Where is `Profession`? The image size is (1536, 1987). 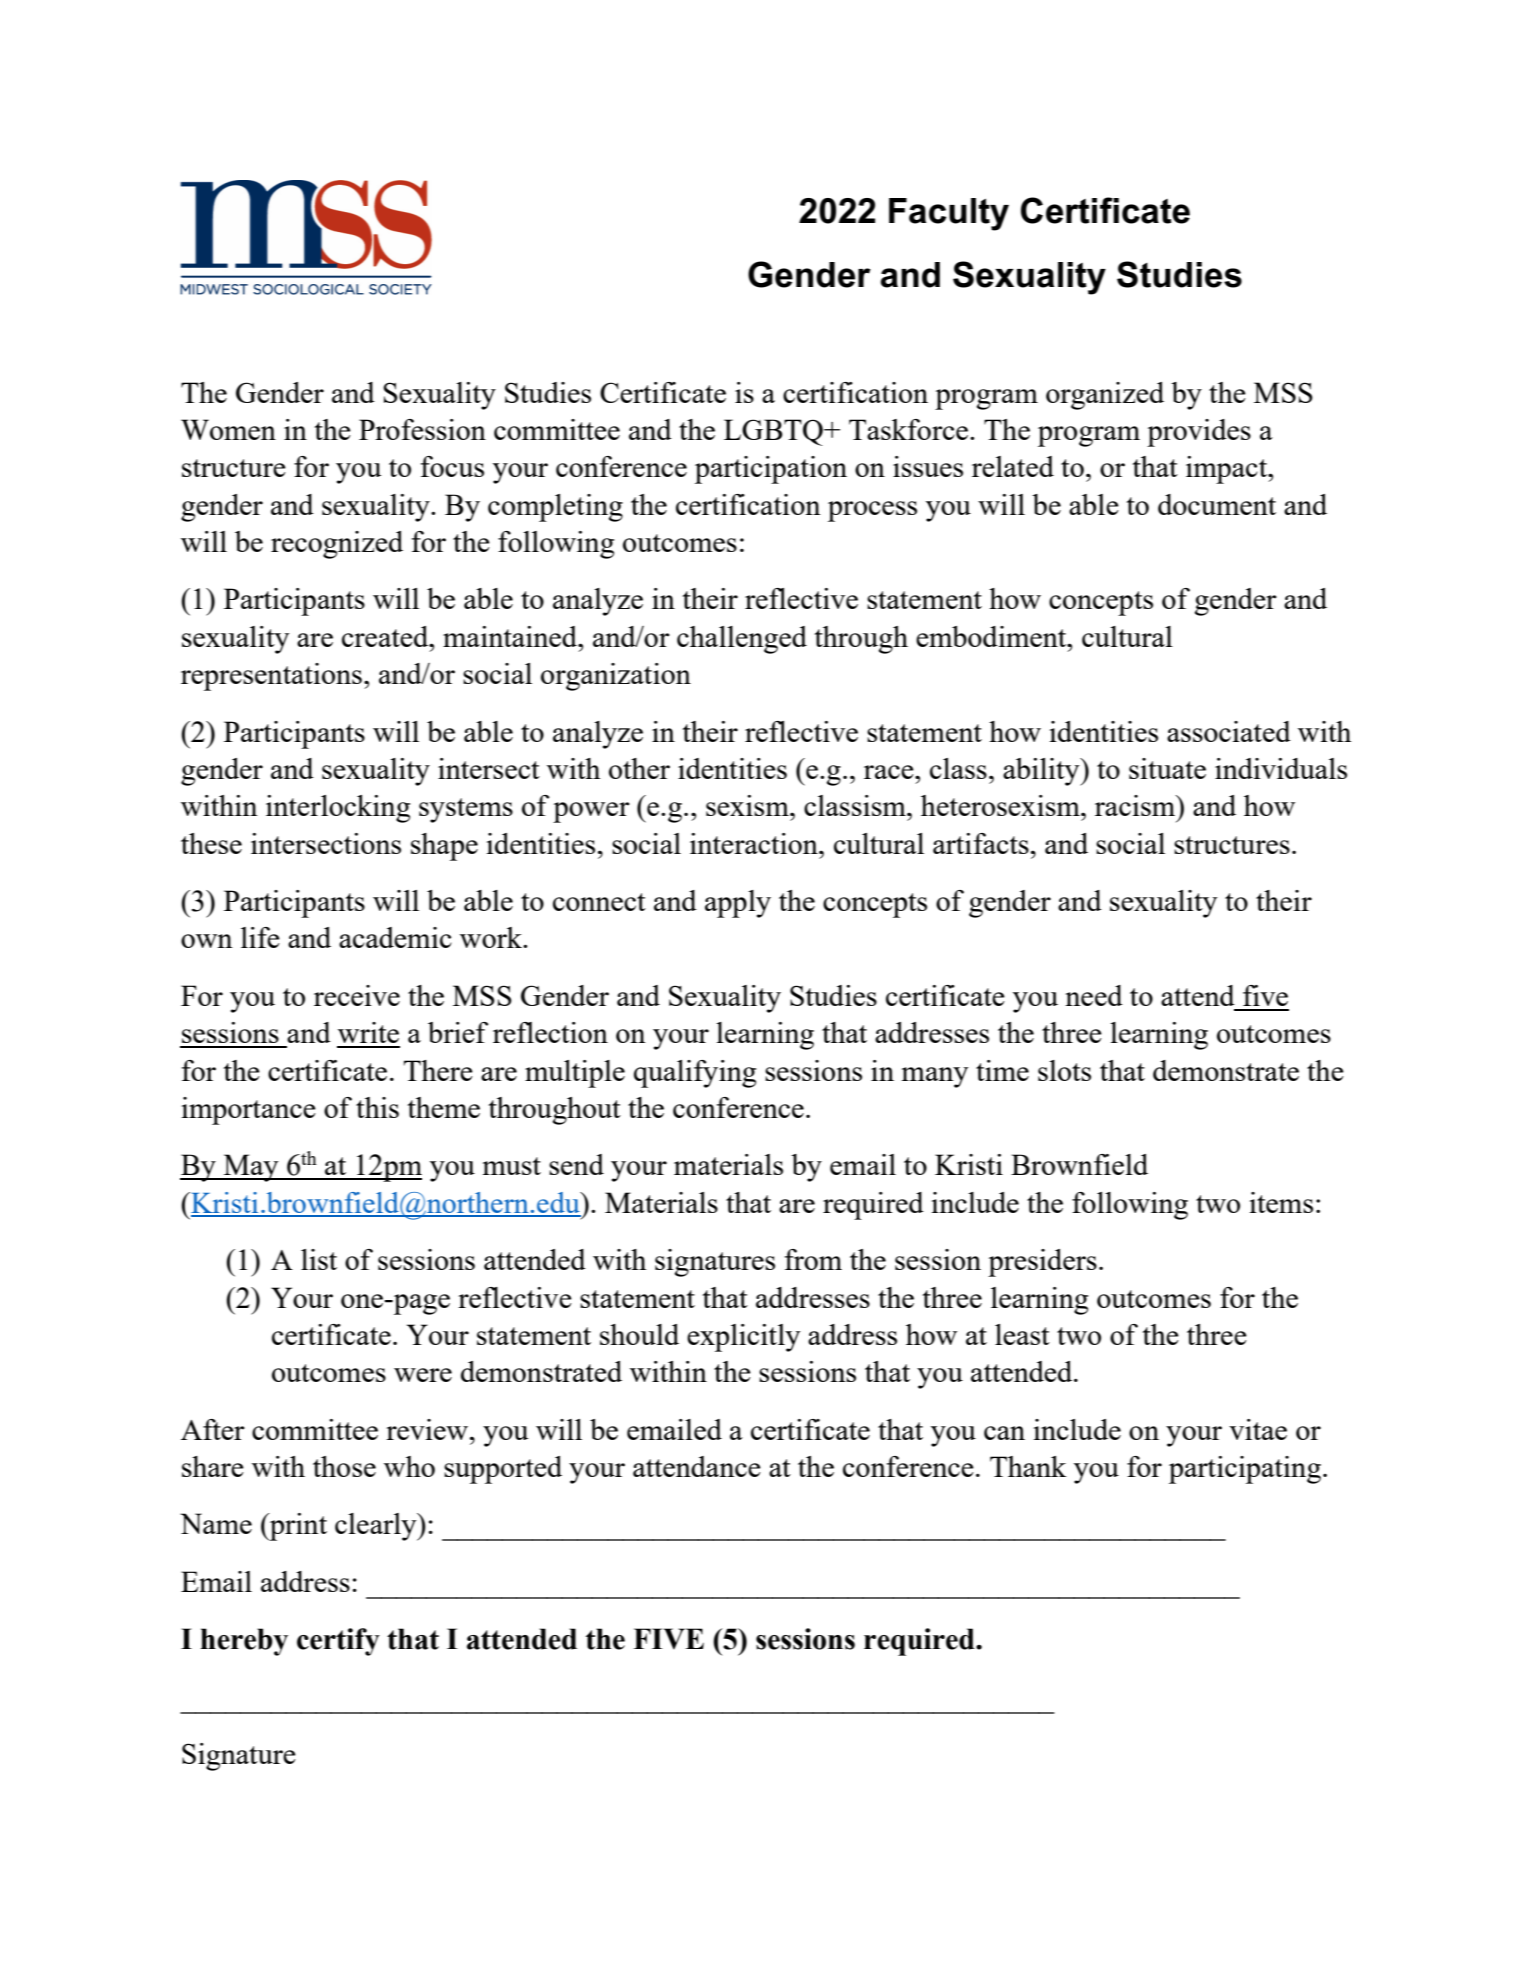 Profession is located at coordinates (422, 429).
